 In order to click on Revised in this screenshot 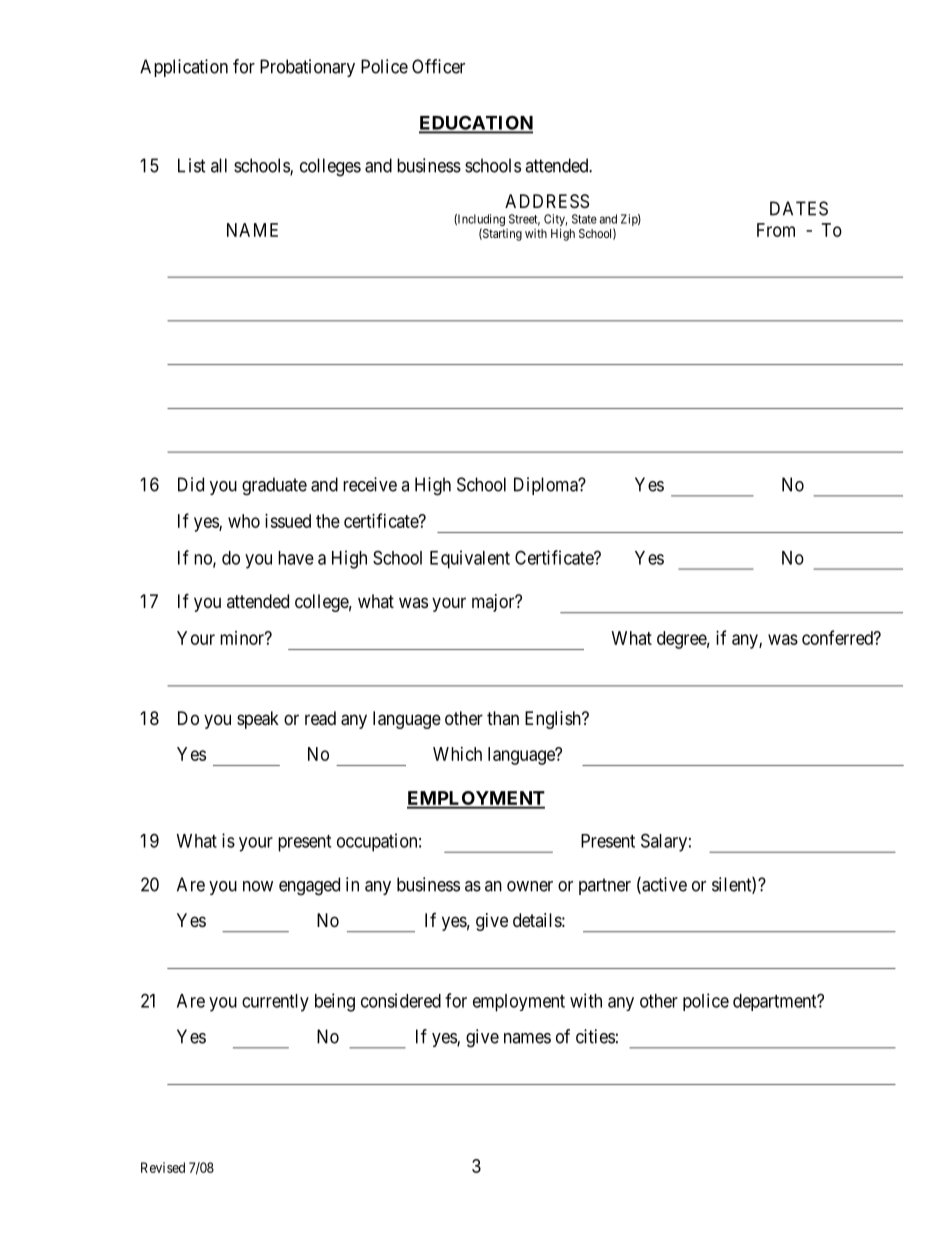, I will do `click(163, 1167)`.
